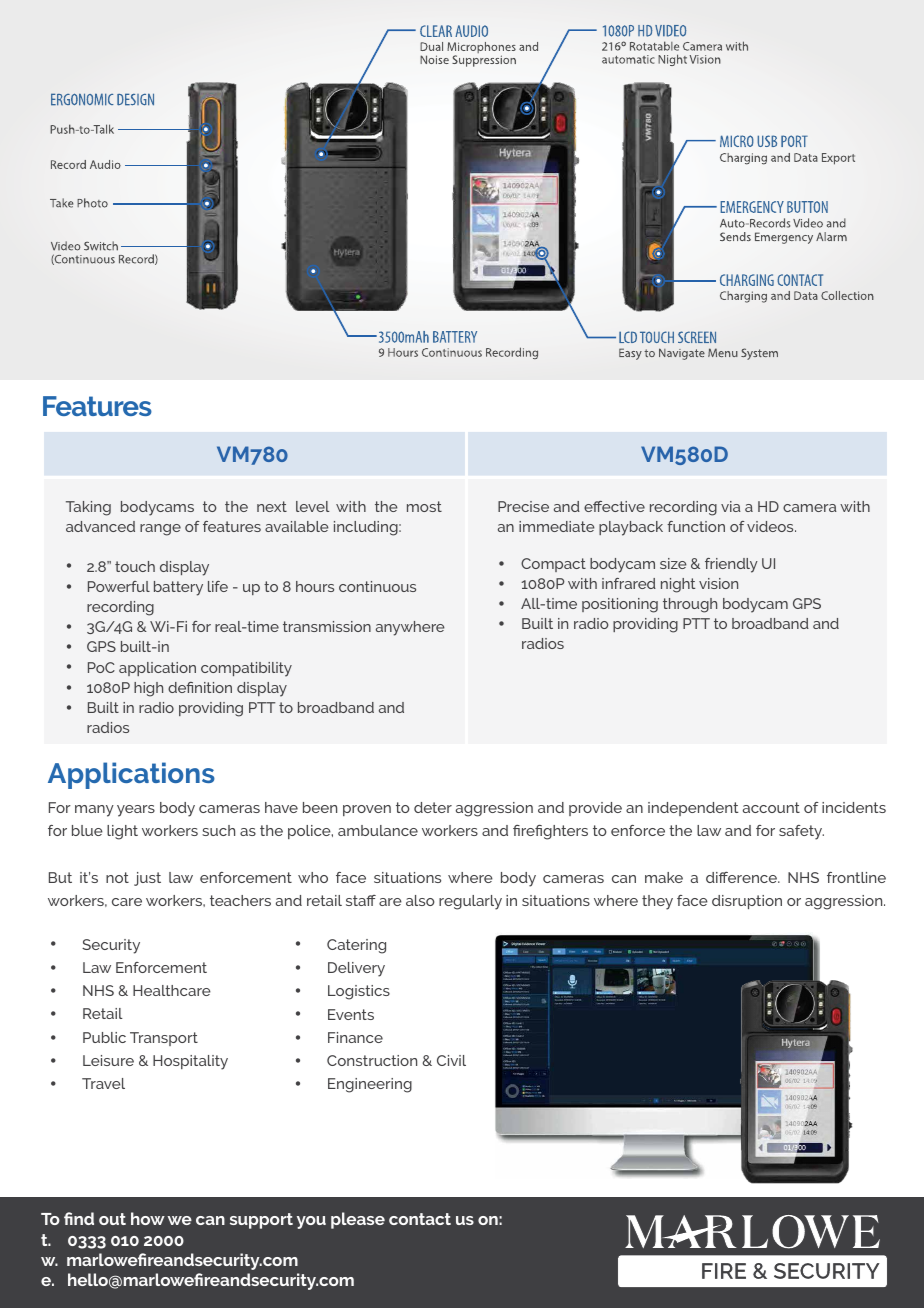 This screenshot has width=924, height=1308. I want to click on how, so click(148, 1218).
